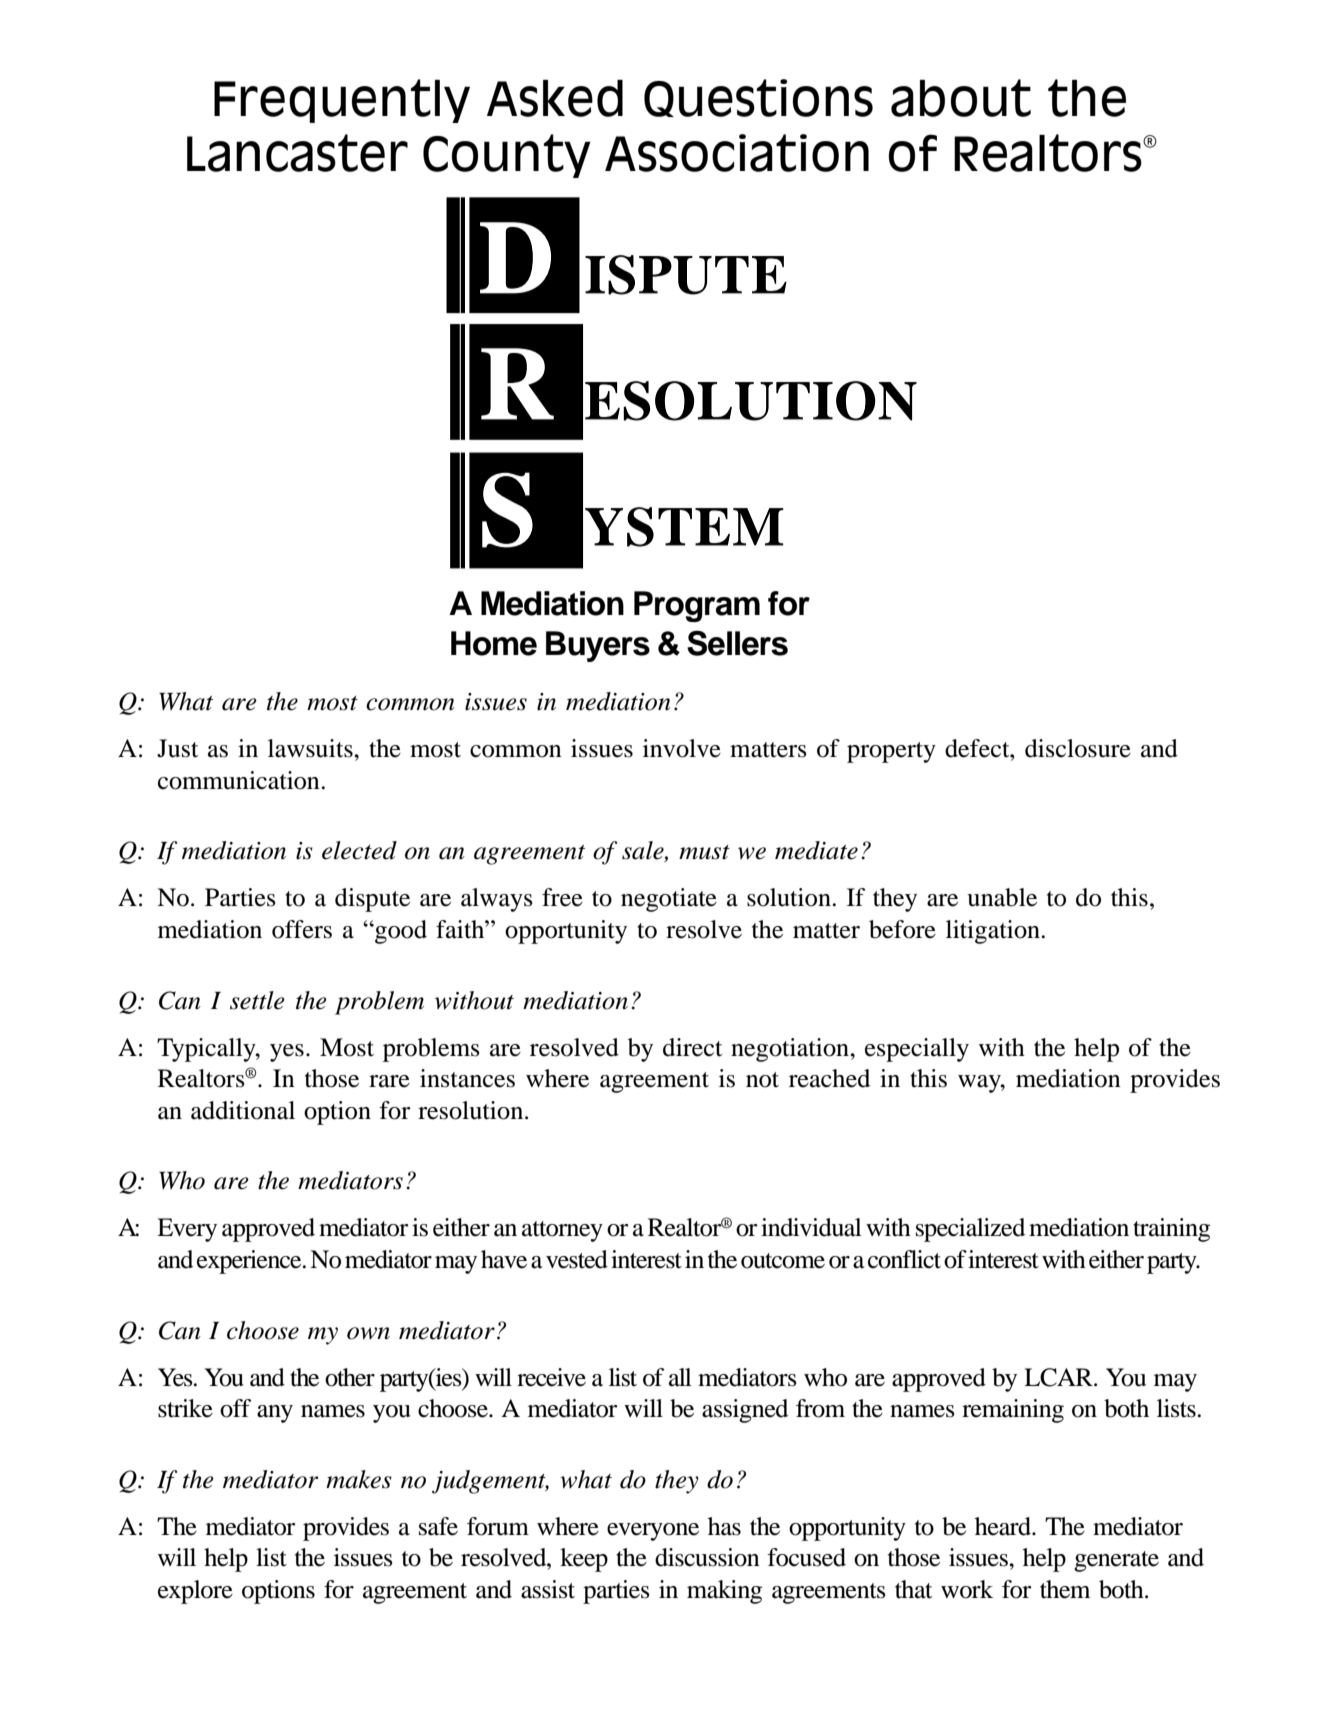 The image size is (1339, 1733). I want to click on Home, so click(494, 643).
